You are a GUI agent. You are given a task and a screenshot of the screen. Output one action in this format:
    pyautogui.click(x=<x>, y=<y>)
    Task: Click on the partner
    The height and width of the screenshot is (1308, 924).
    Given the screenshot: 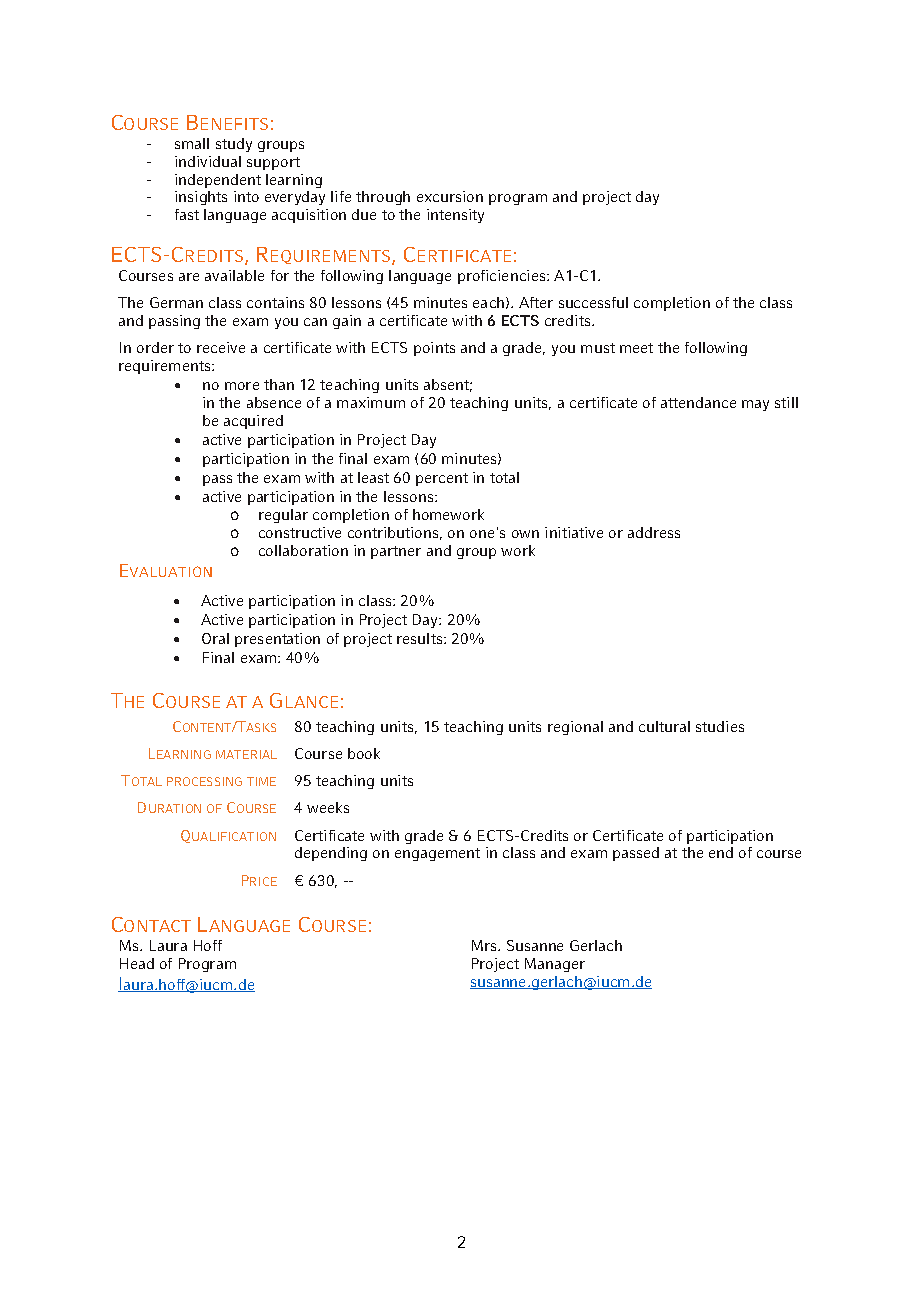 What is the action you would take?
    pyautogui.click(x=396, y=552)
